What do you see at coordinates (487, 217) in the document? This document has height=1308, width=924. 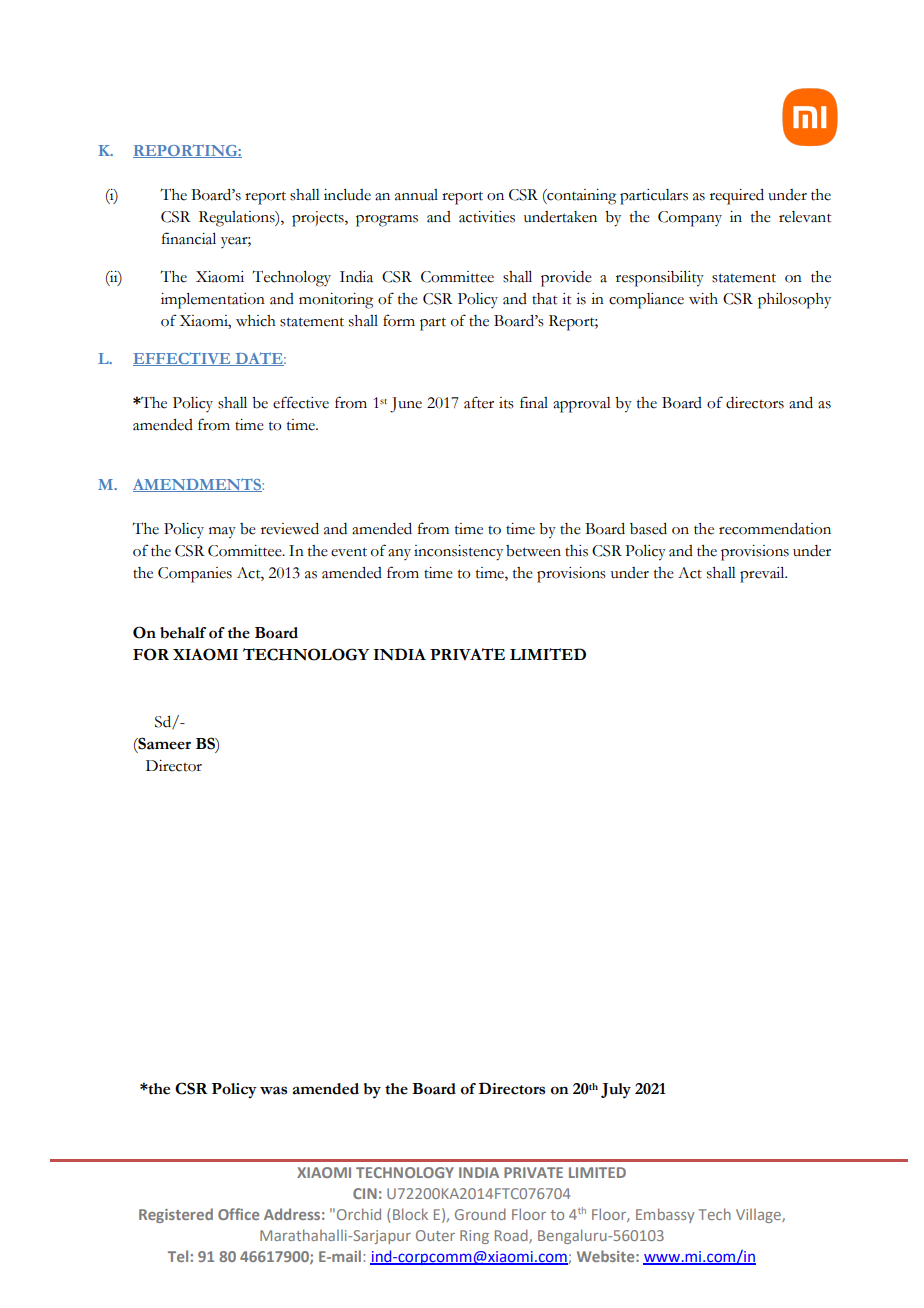 I see `activities` at bounding box center [487, 217].
